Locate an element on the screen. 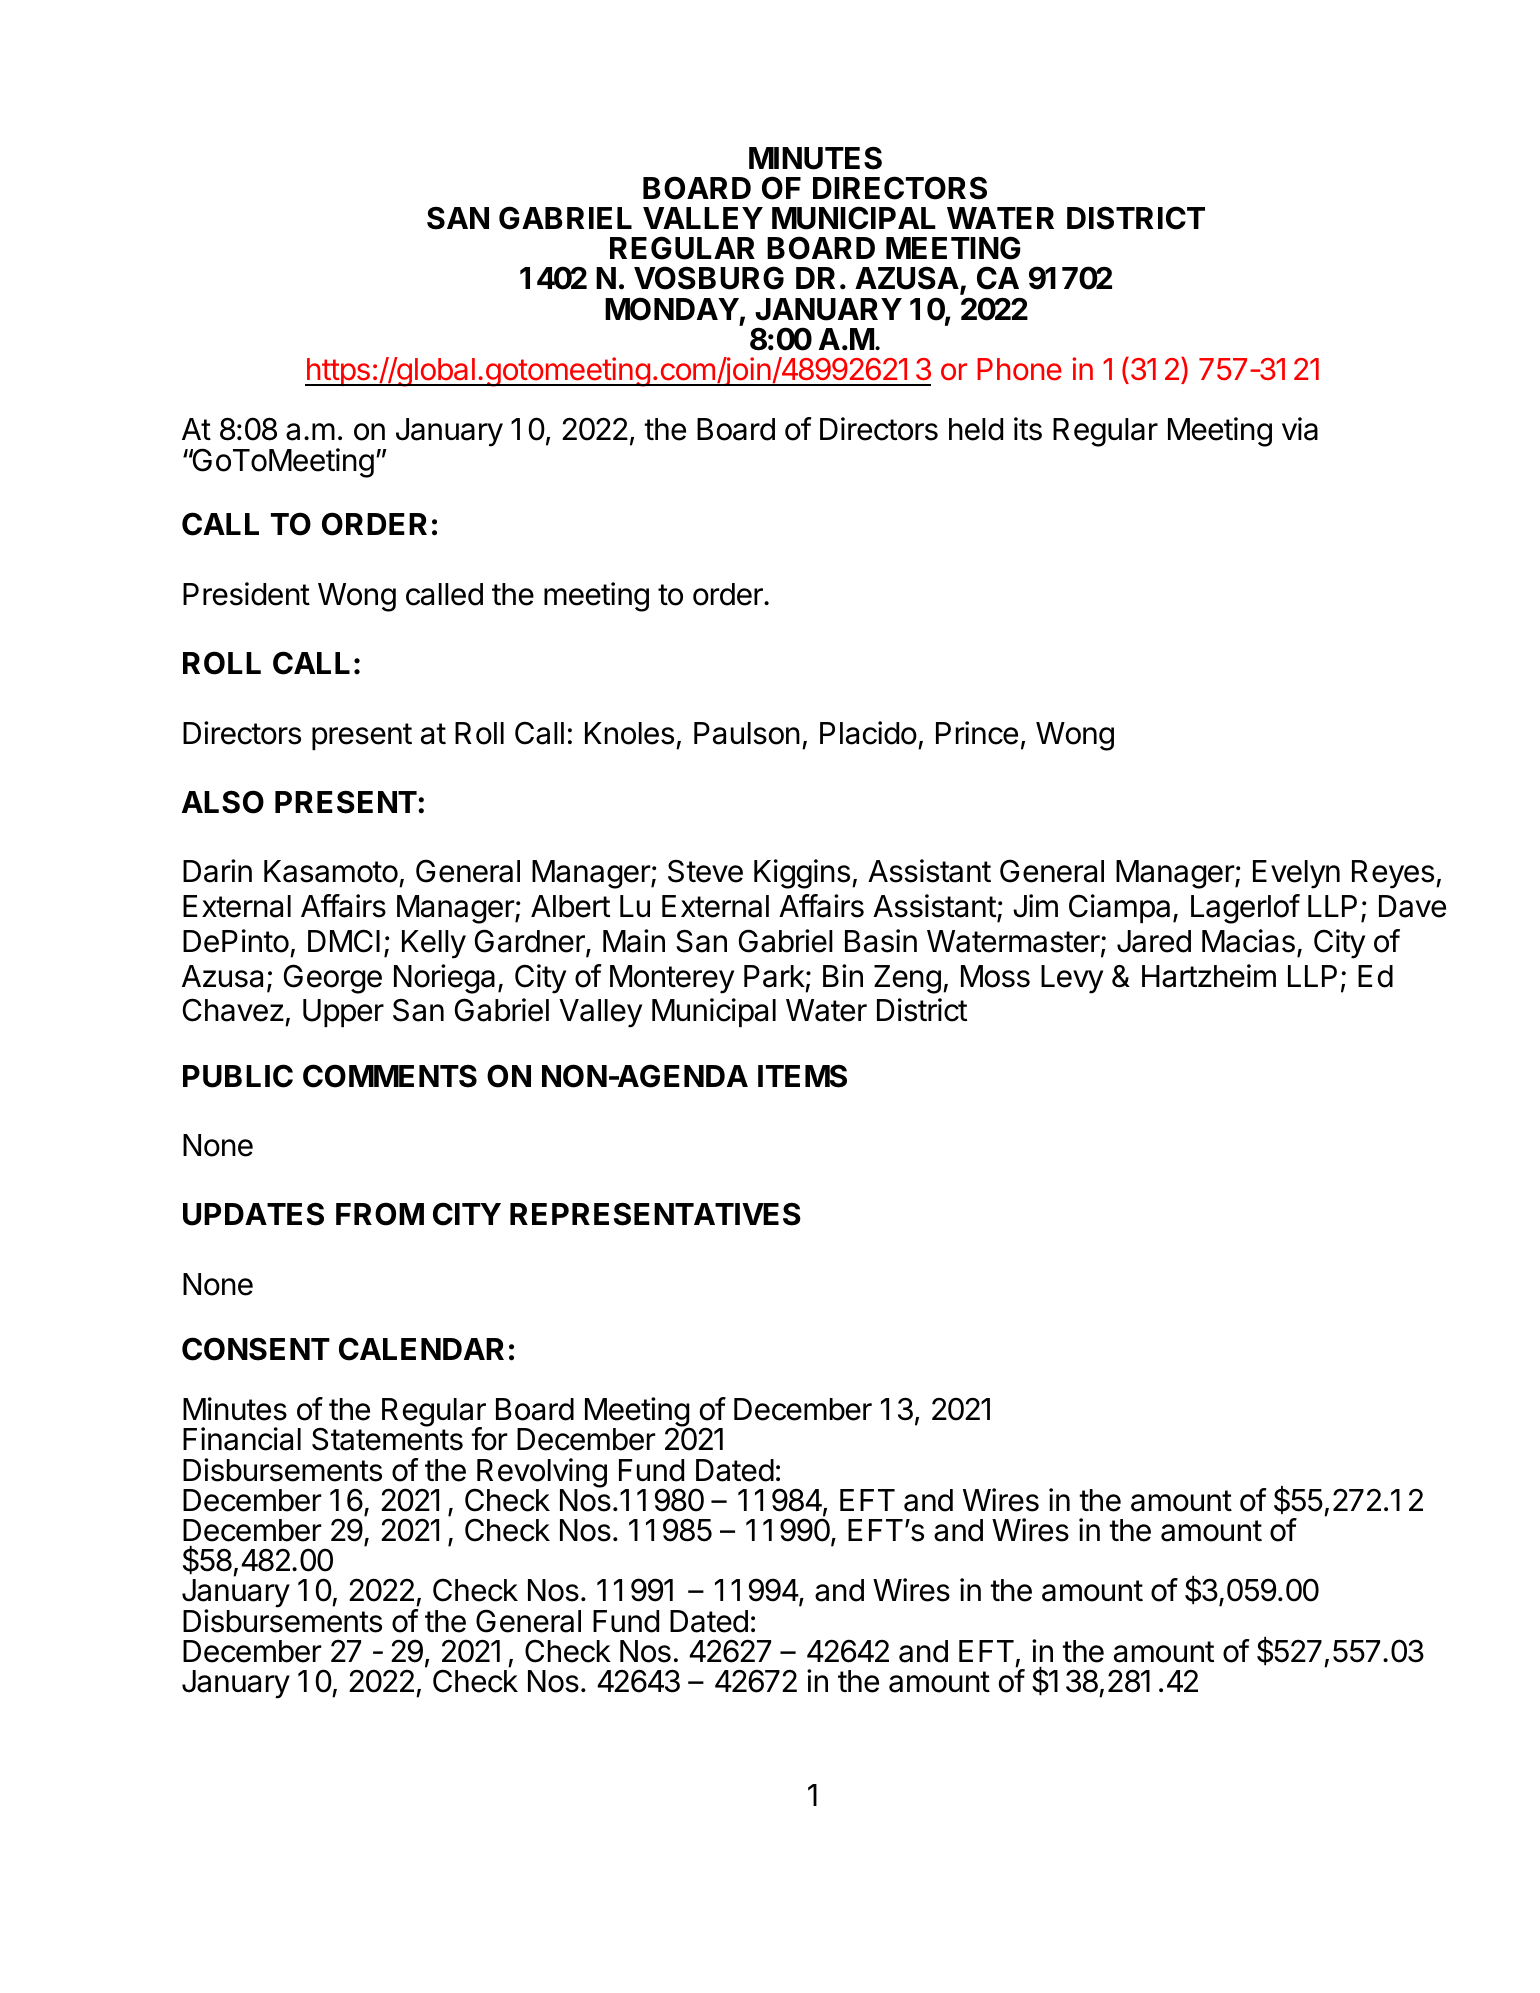  UPDATES is located at coordinates (253, 1214).
